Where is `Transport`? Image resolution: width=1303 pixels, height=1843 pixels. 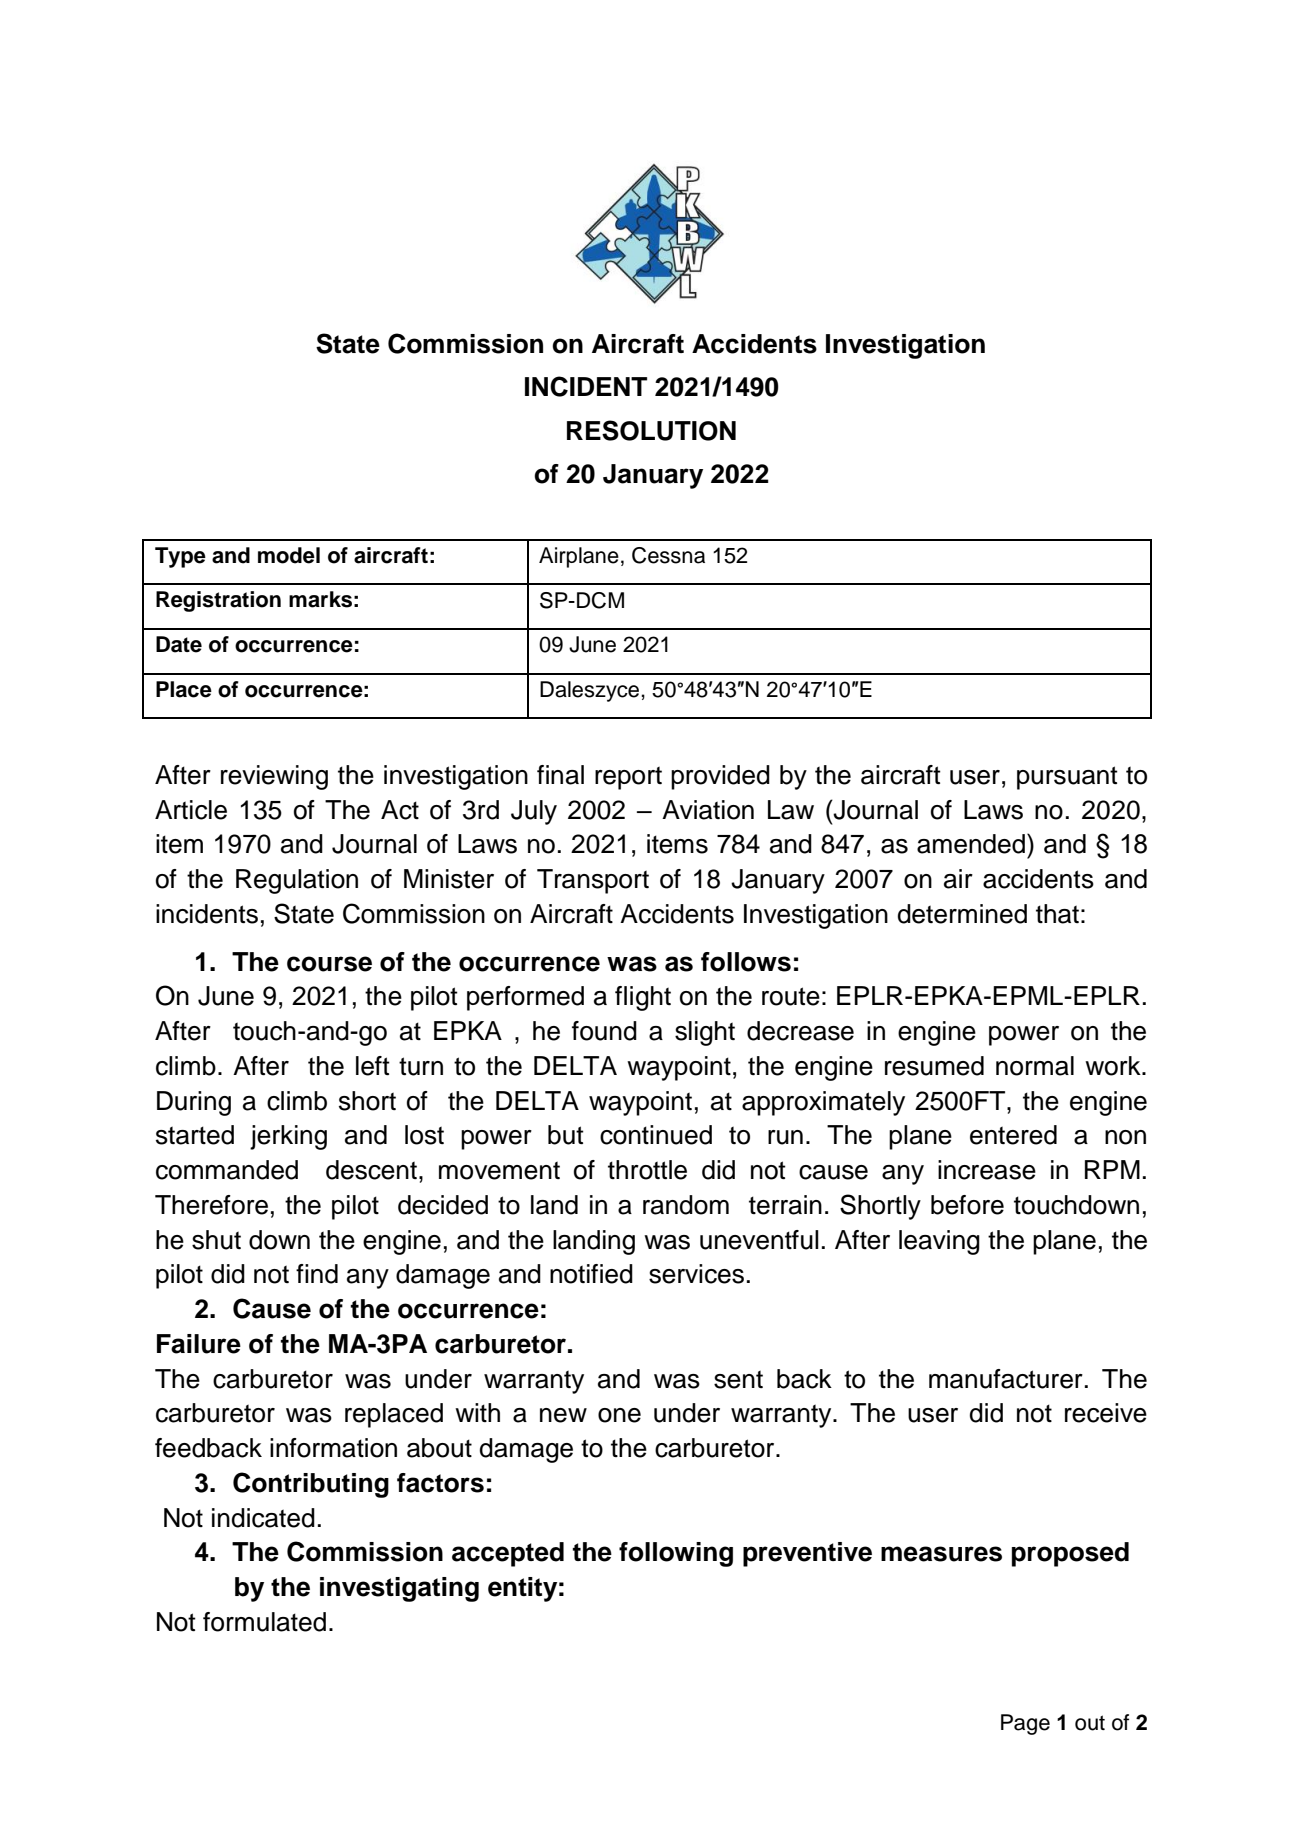 Transport is located at coordinates (593, 881).
